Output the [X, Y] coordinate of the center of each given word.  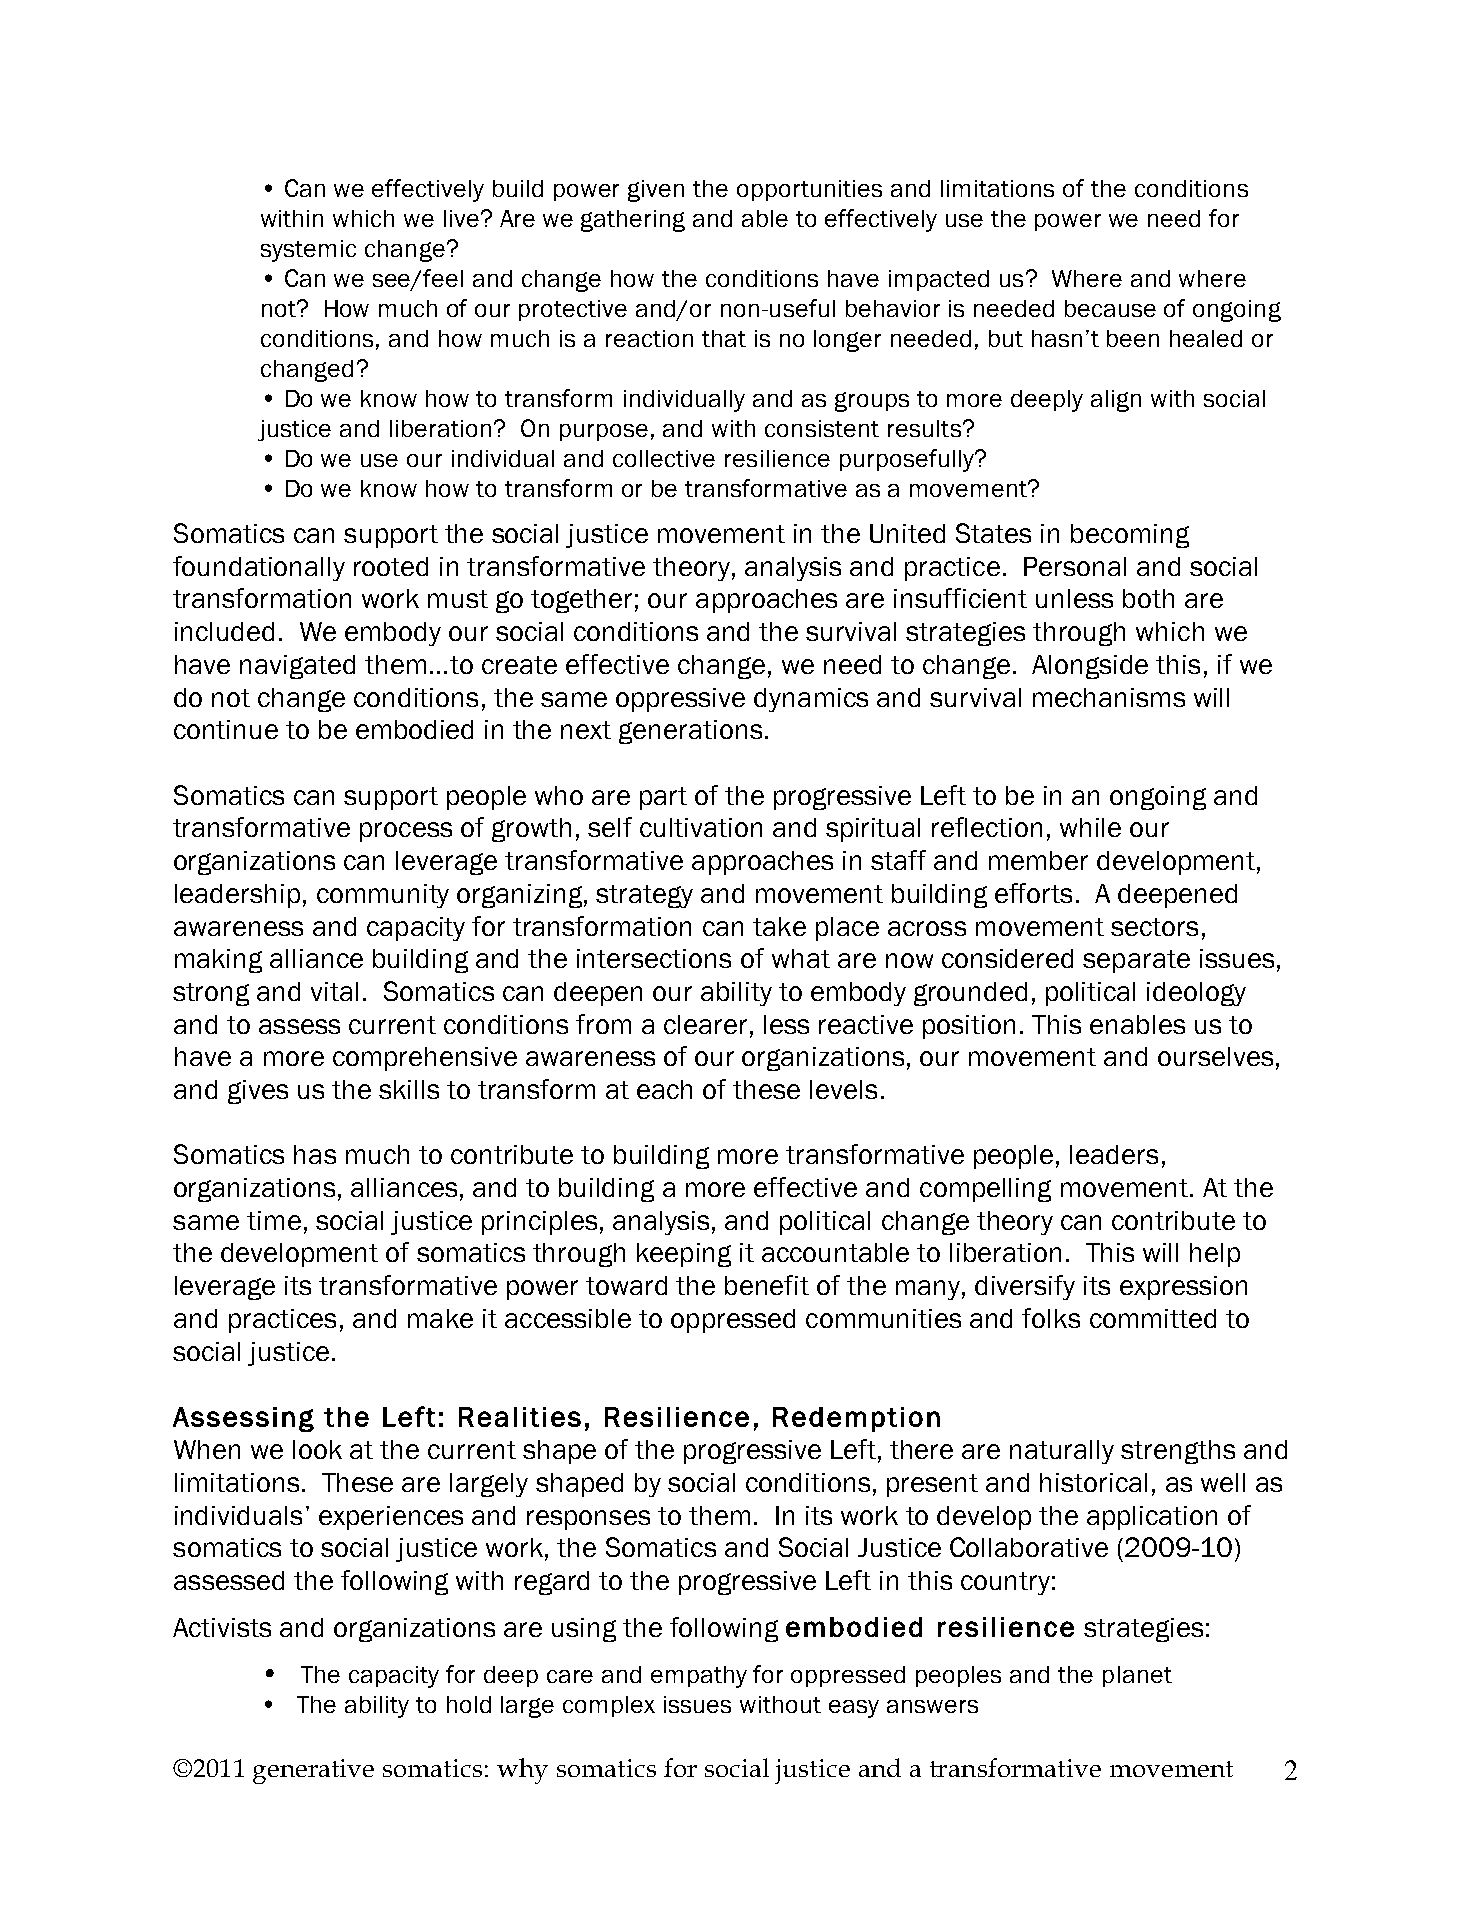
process [406, 832]
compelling [985, 1190]
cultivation [701, 827]
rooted [391, 566]
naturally [1062, 1452]
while [1090, 827]
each [664, 1089]
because [1110, 308]
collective [664, 458]
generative [313, 1771]
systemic [308, 251]
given [656, 191]
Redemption [856, 1419]
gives [258, 1092]
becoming [1130, 536]
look [317, 1449]
